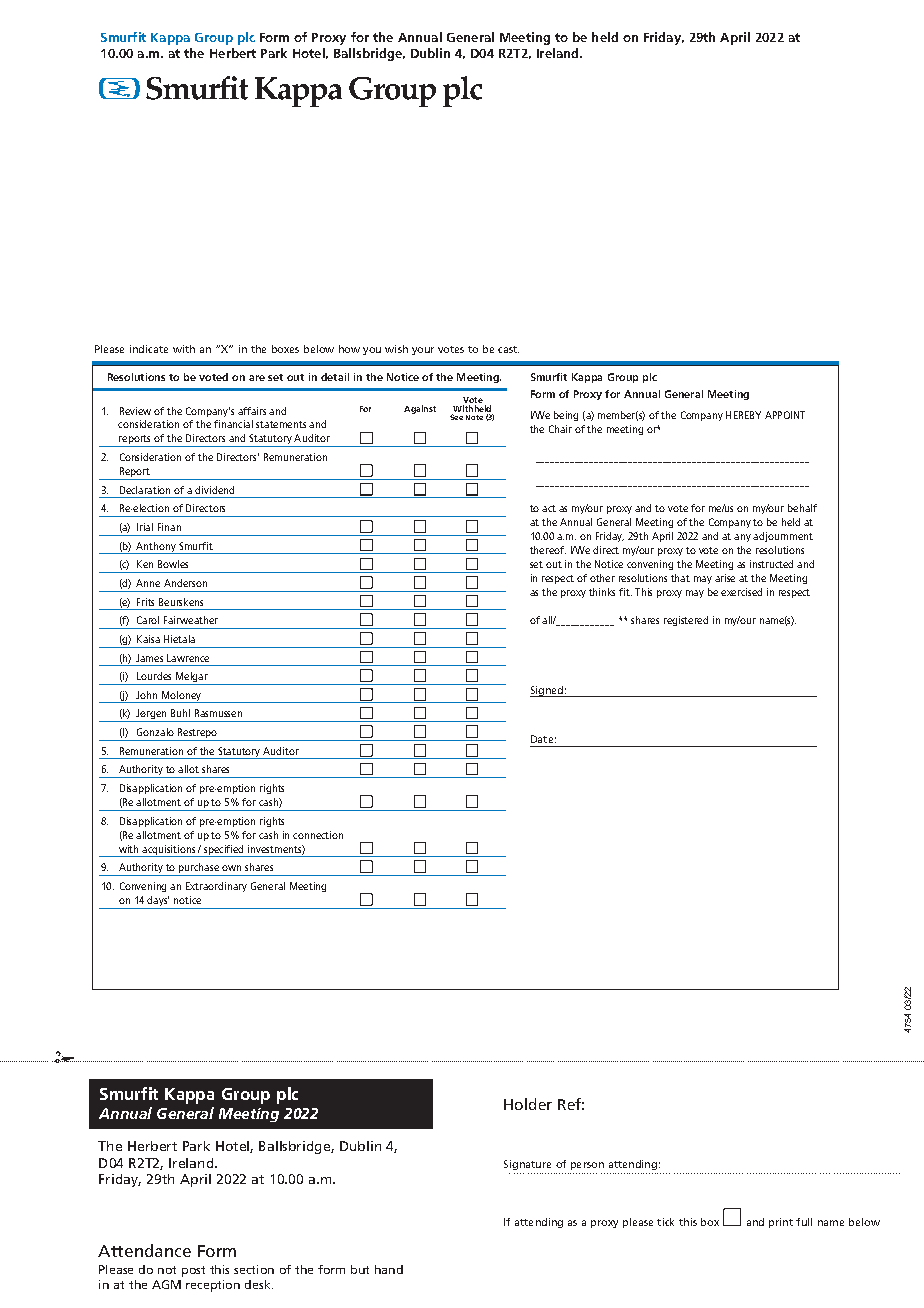 This document has width=924, height=1308. I want to click on days, so click(157, 902).
